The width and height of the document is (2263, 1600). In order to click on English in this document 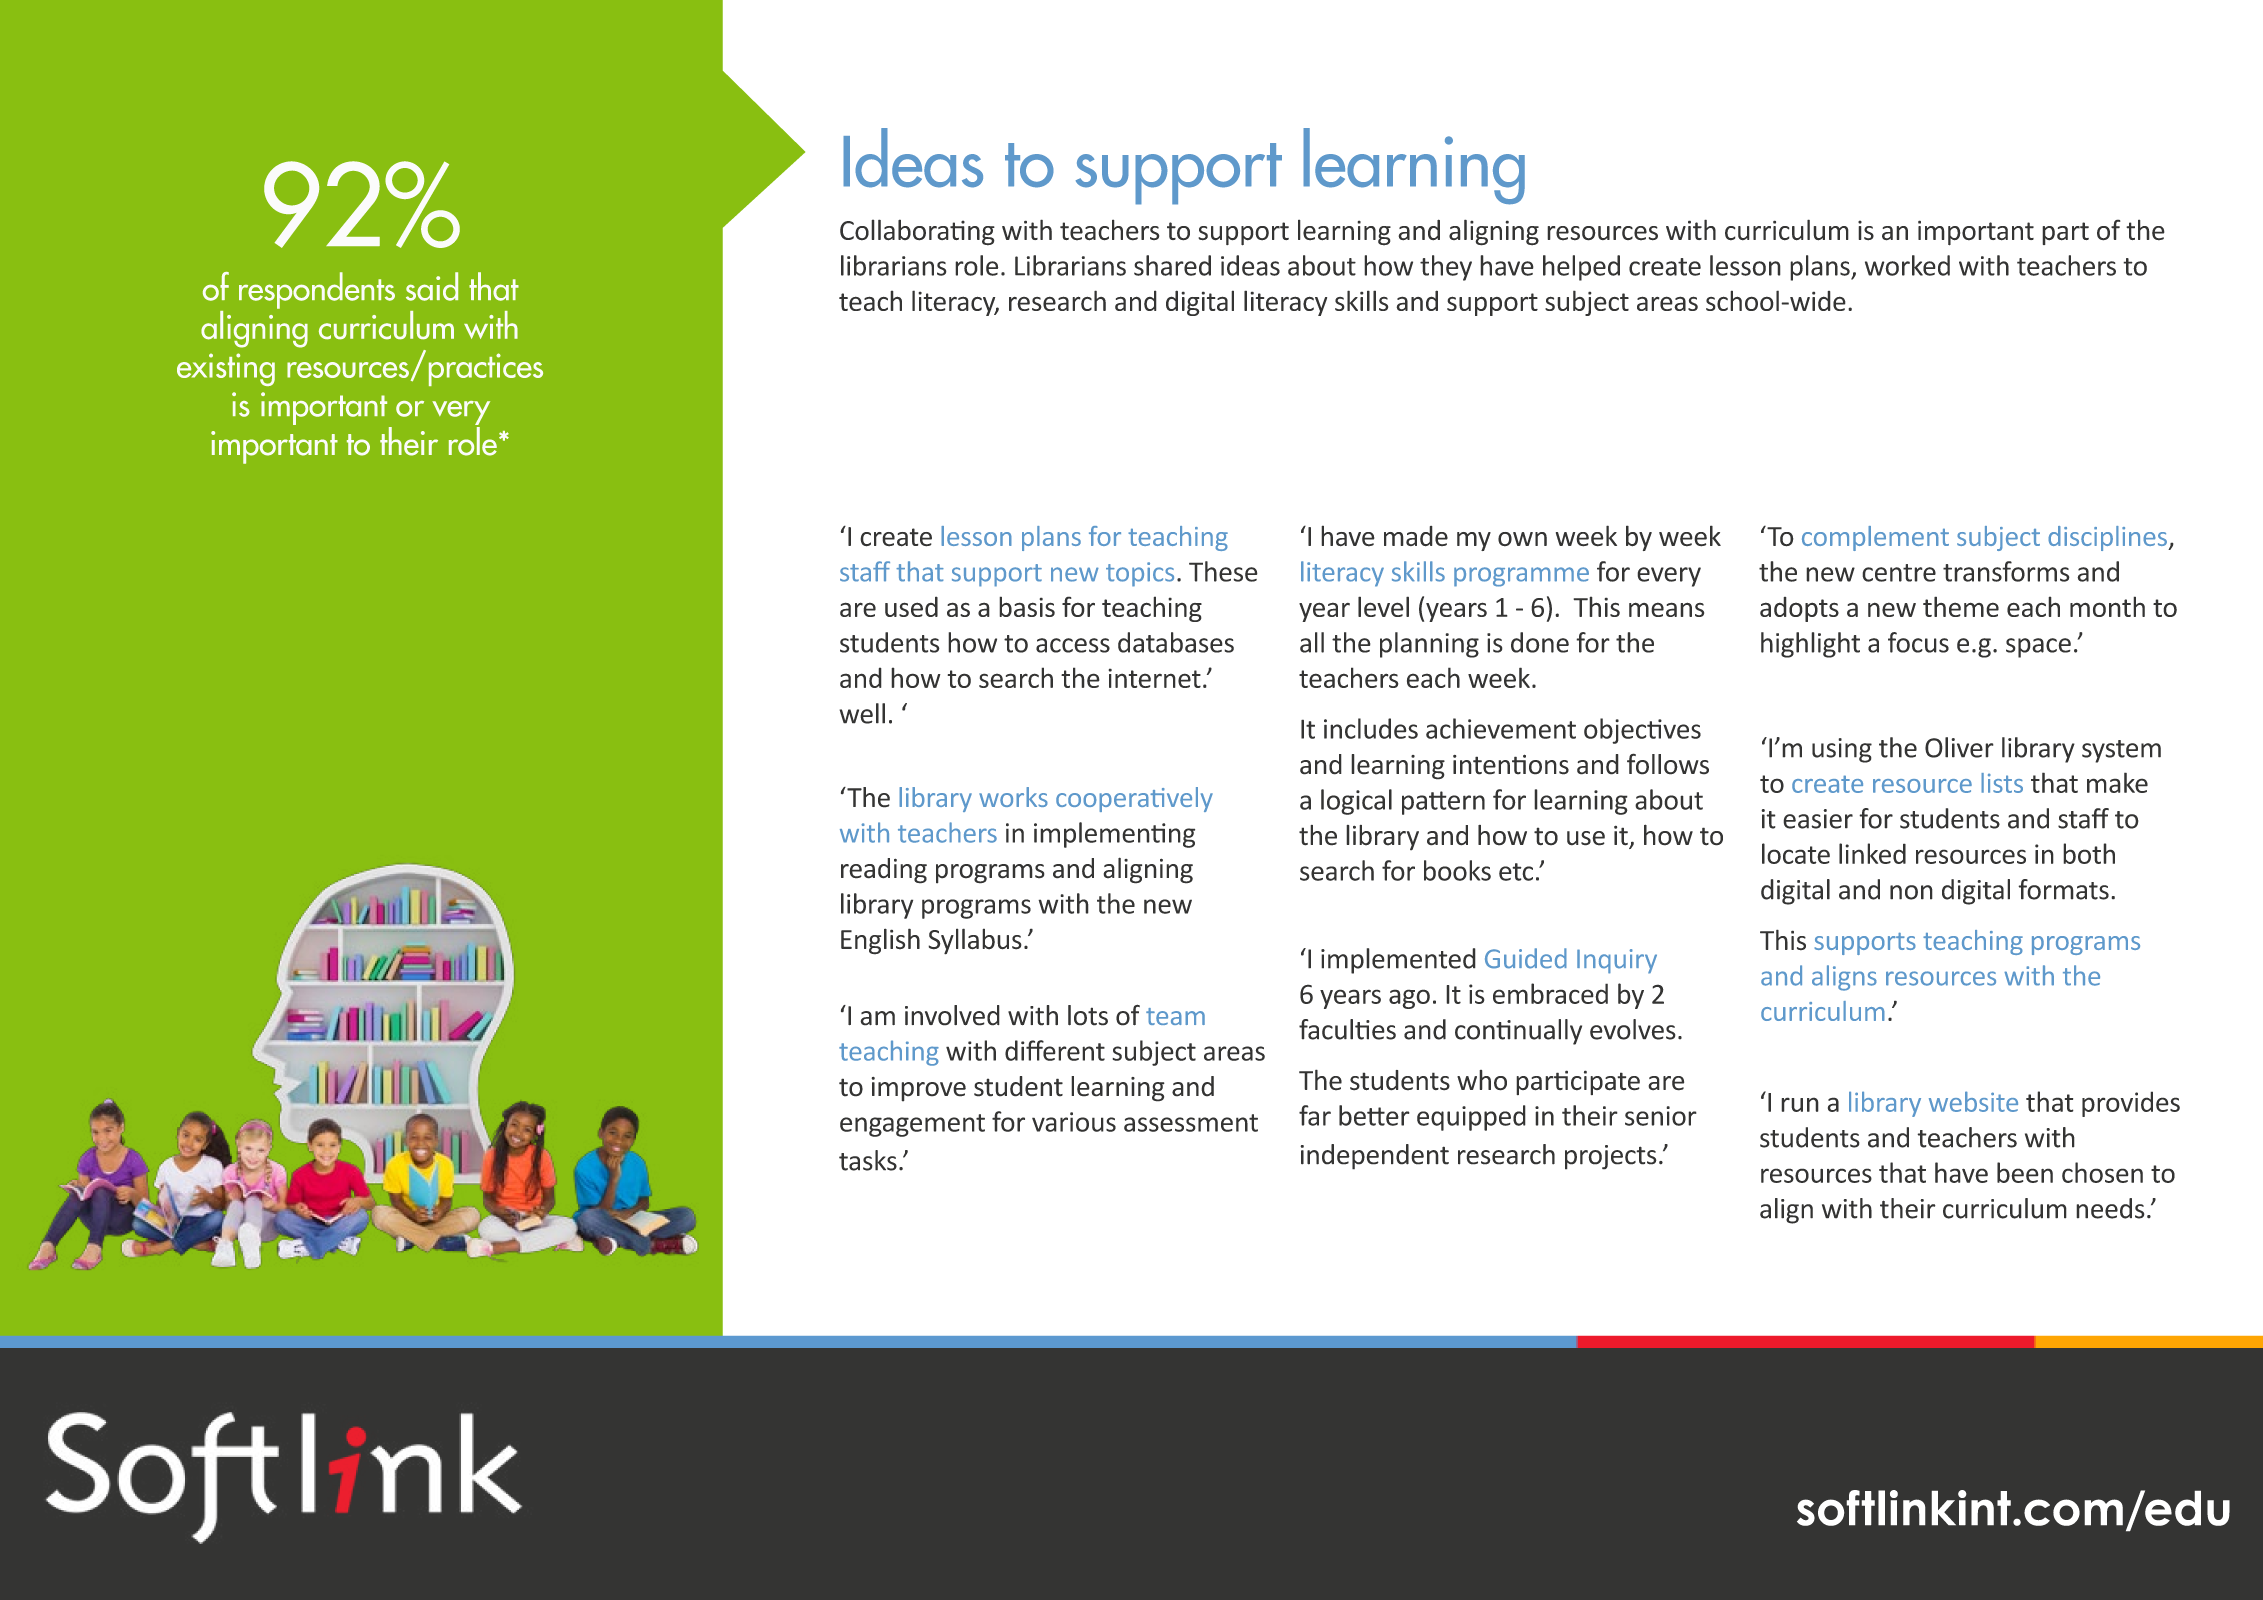, I will do `click(880, 941)`.
